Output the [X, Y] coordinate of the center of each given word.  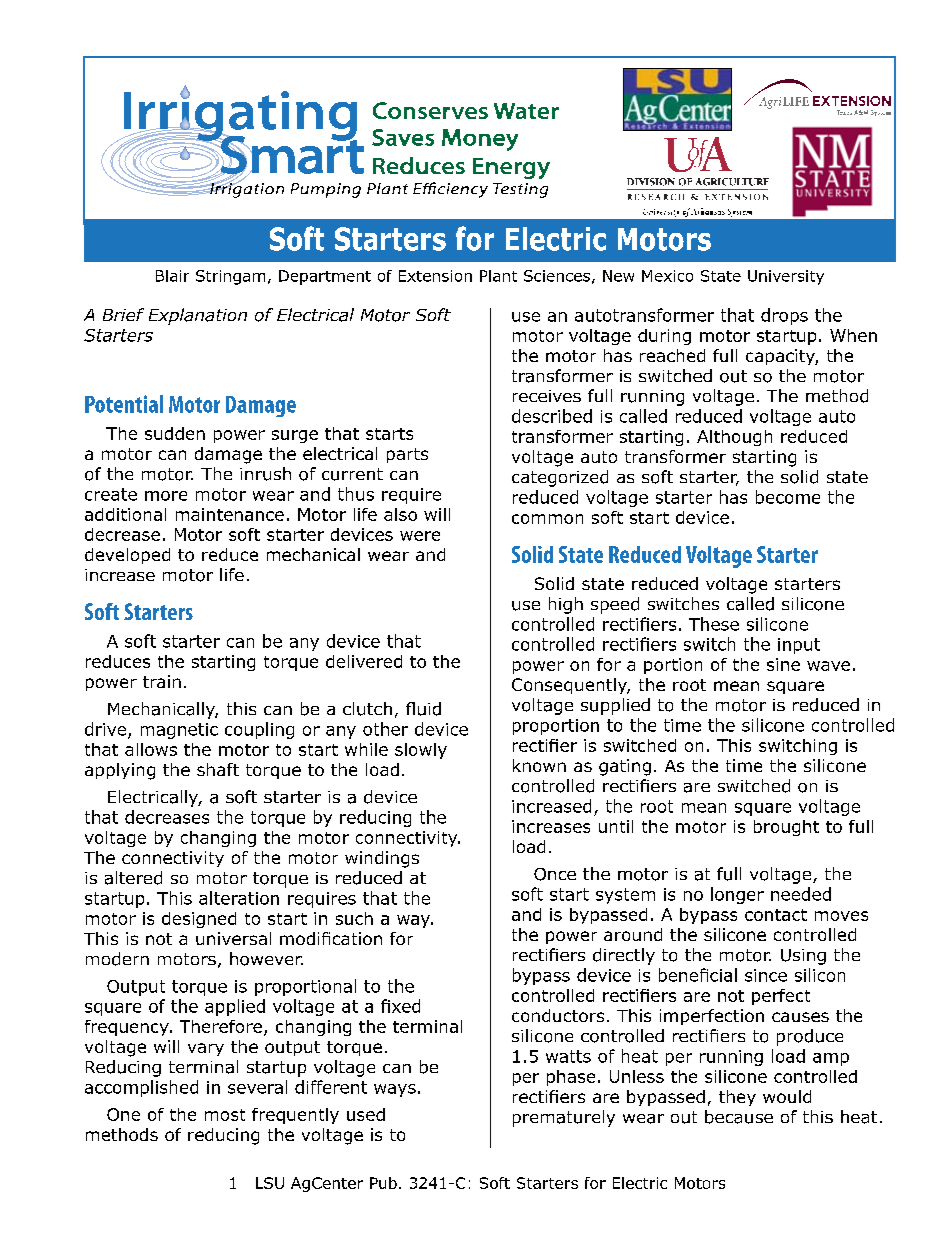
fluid [423, 709]
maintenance [230, 514]
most [225, 1115]
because [739, 1117]
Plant [498, 276]
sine [783, 664]
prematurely [564, 1118]
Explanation [198, 316]
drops [784, 316]
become [788, 497]
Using [803, 957]
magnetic [179, 731]
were [420, 536]
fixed [400, 1006]
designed [199, 920]
